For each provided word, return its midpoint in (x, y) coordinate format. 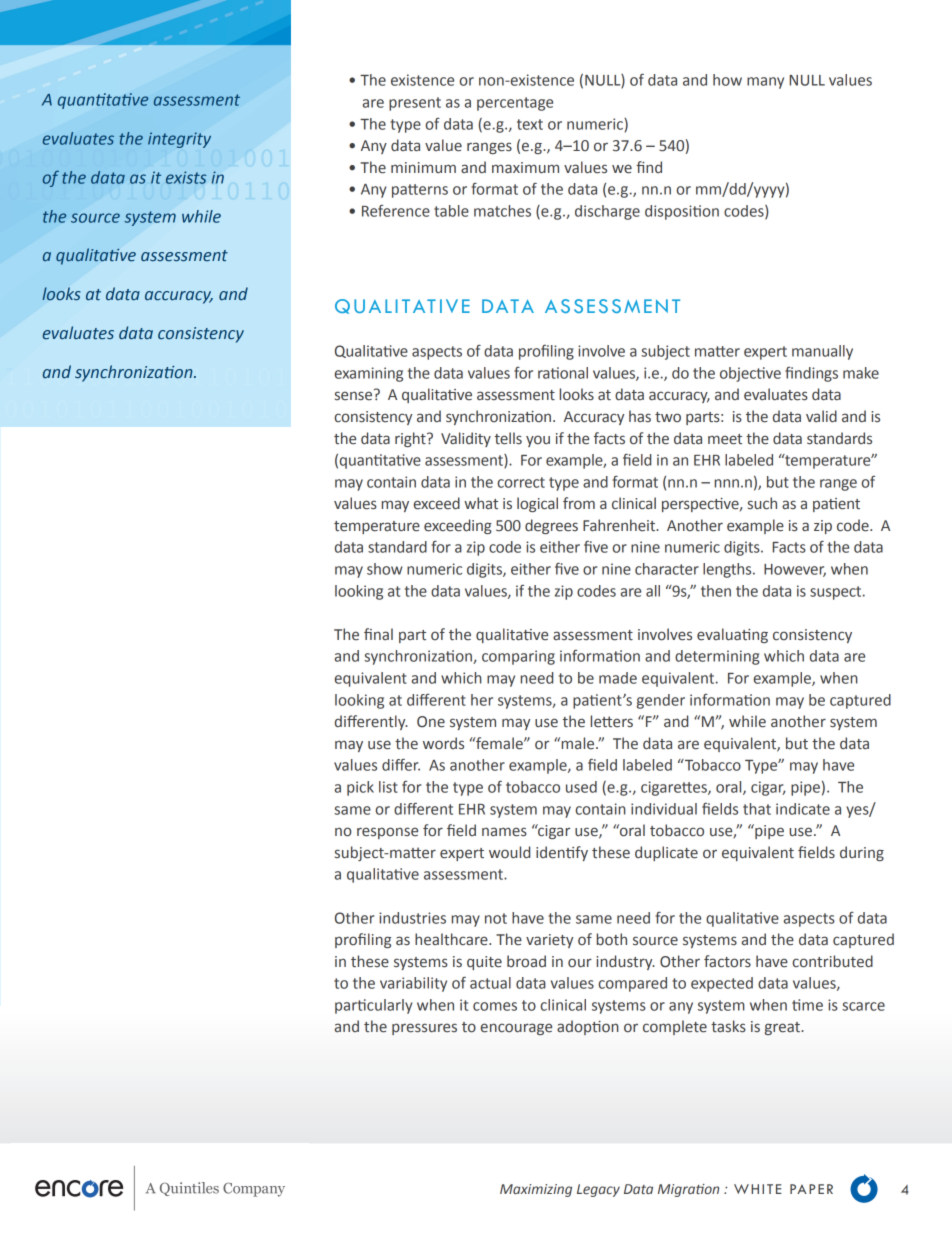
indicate (803, 809)
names (504, 832)
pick (360, 788)
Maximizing (536, 1190)
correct (521, 482)
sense (355, 395)
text (530, 124)
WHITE (758, 1189)
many (765, 83)
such (762, 503)
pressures (424, 1029)
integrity (179, 140)
